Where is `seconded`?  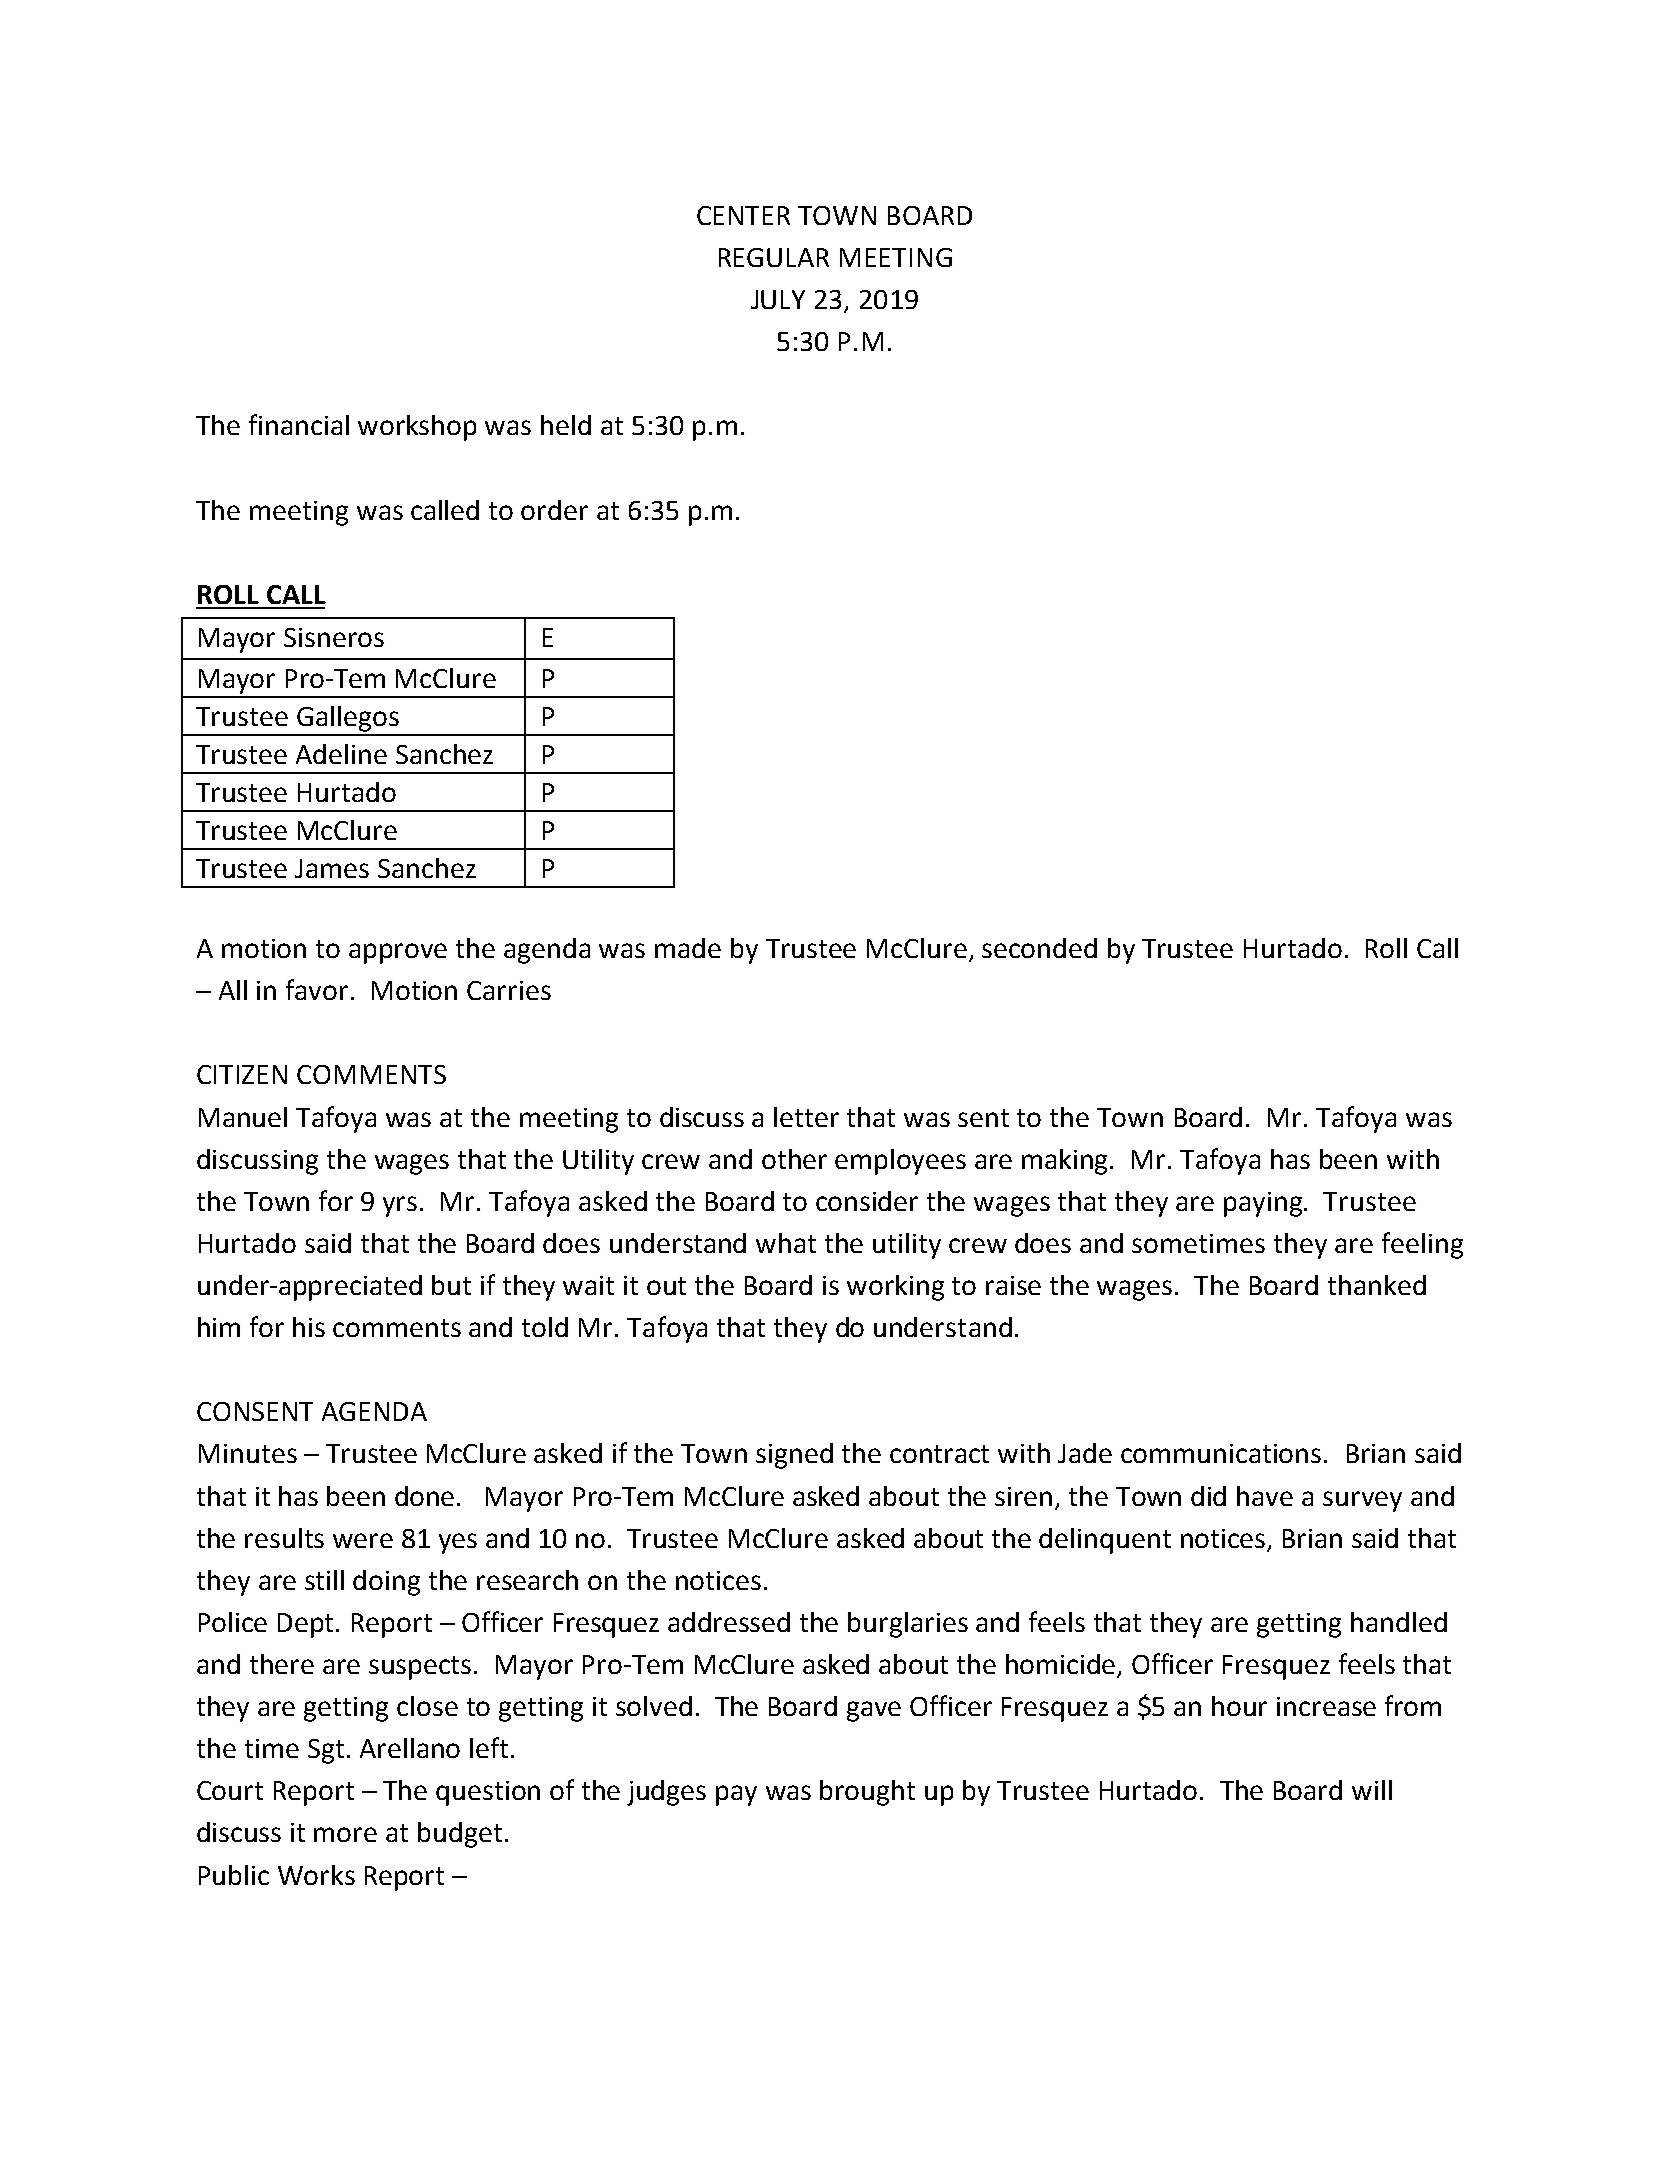 seconded is located at coordinates (1039, 948).
